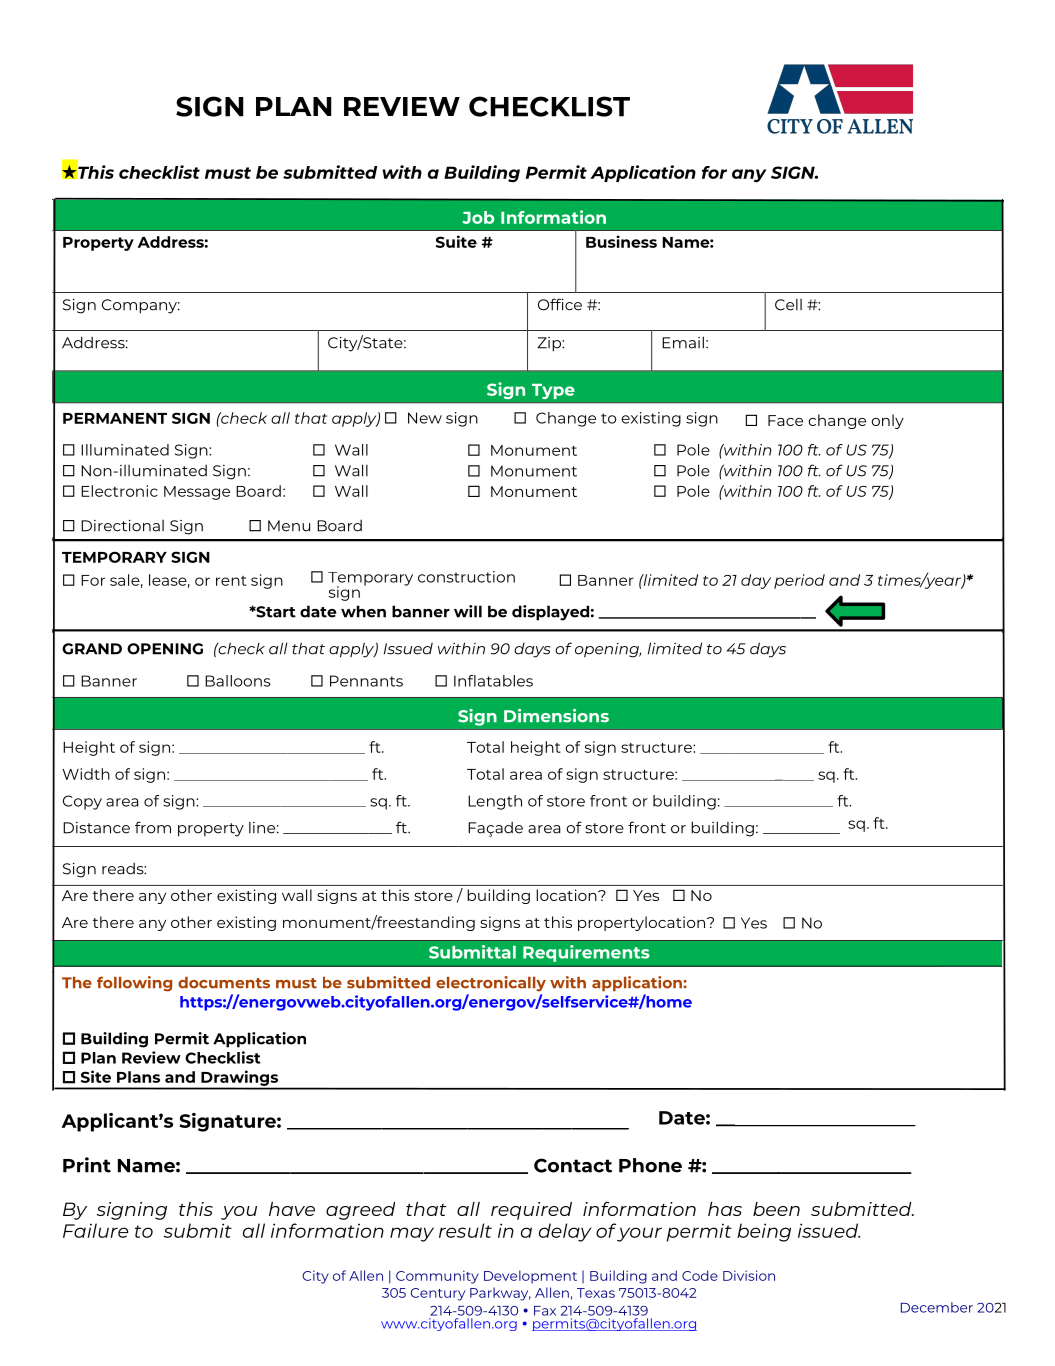  What do you see at coordinates (86, 774) in the page?
I see `Width` at bounding box center [86, 774].
